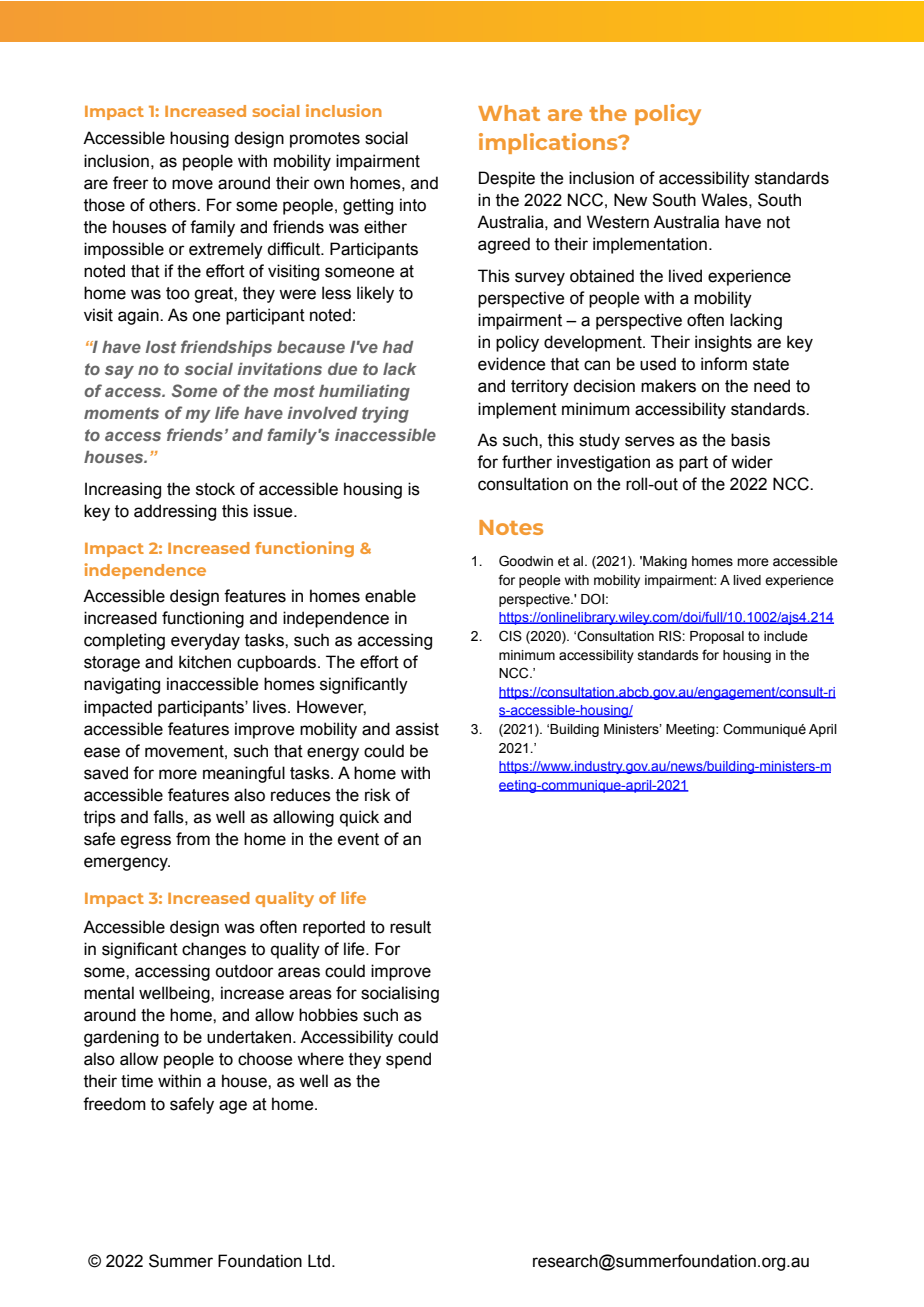 The width and height of the screenshot is (924, 1307). Describe the element at coordinates (131, 183) in the screenshot. I see `freer` at that location.
